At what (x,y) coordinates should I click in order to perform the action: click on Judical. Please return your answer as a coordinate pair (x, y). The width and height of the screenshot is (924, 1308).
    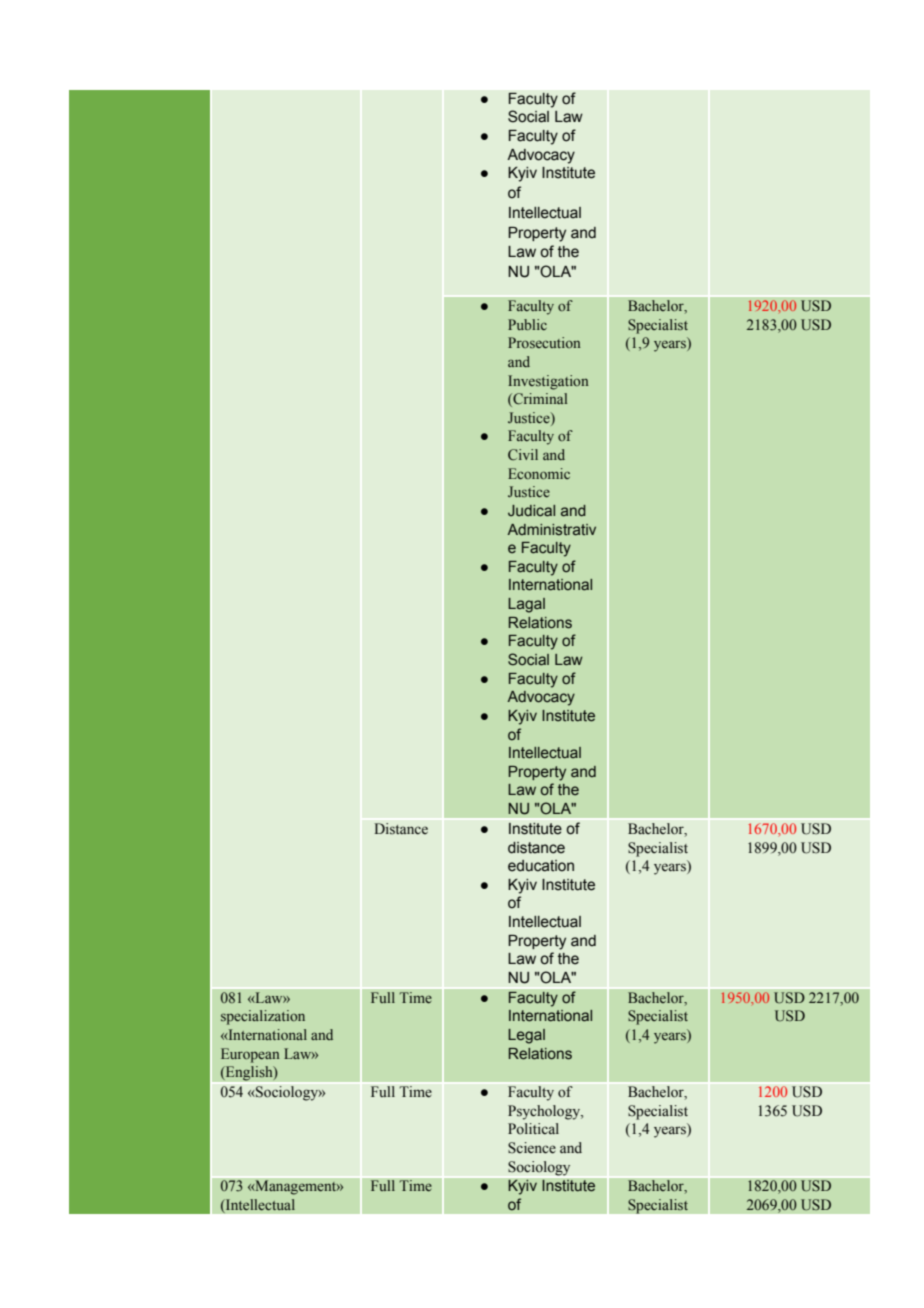
    Looking at the image, I should click on (531, 511).
